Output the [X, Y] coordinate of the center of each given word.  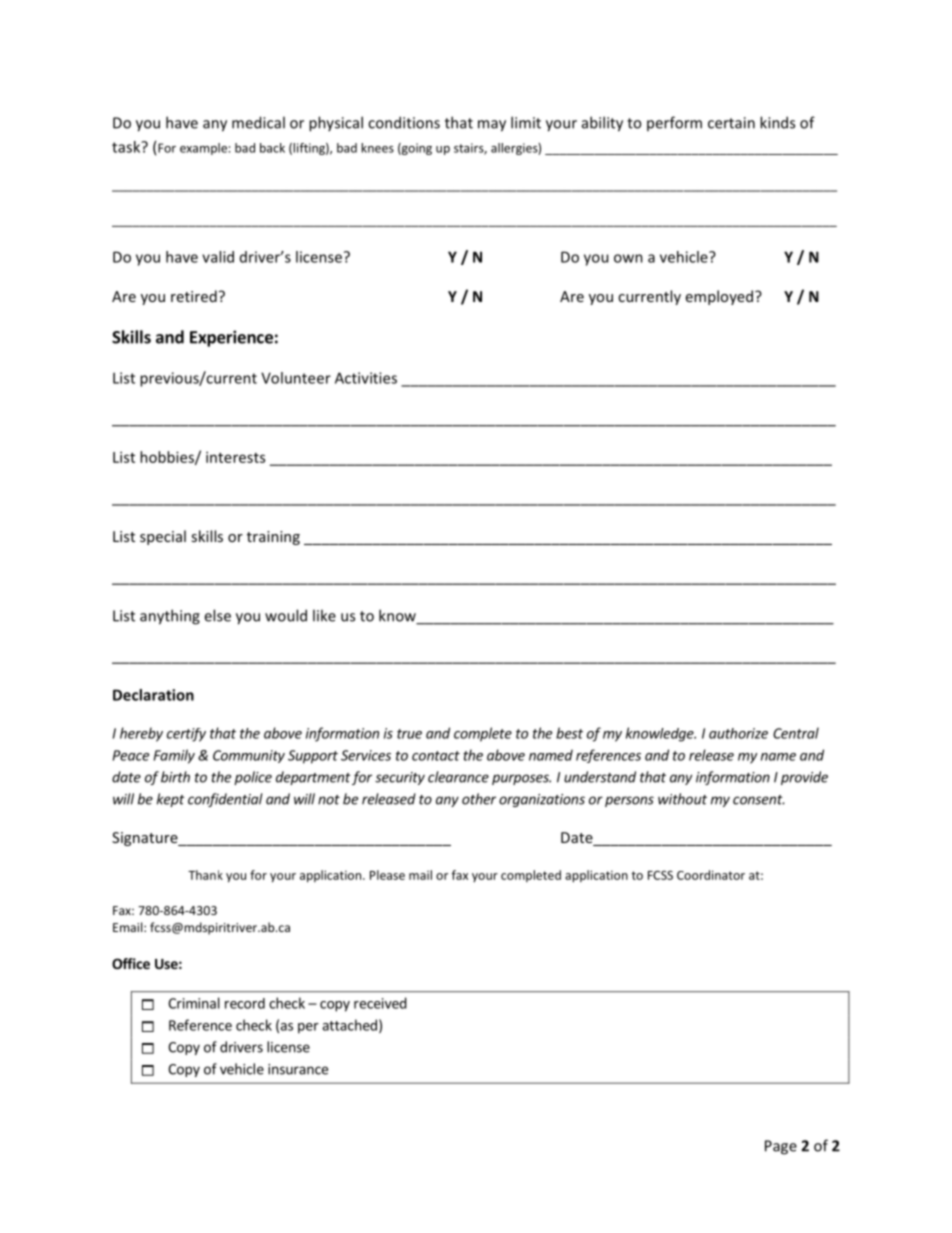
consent [759, 800]
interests [235, 457]
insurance [298, 1069]
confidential [225, 800]
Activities [366, 378]
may [492, 126]
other [479, 799]
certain [731, 123]
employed [719, 297]
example [203, 149]
